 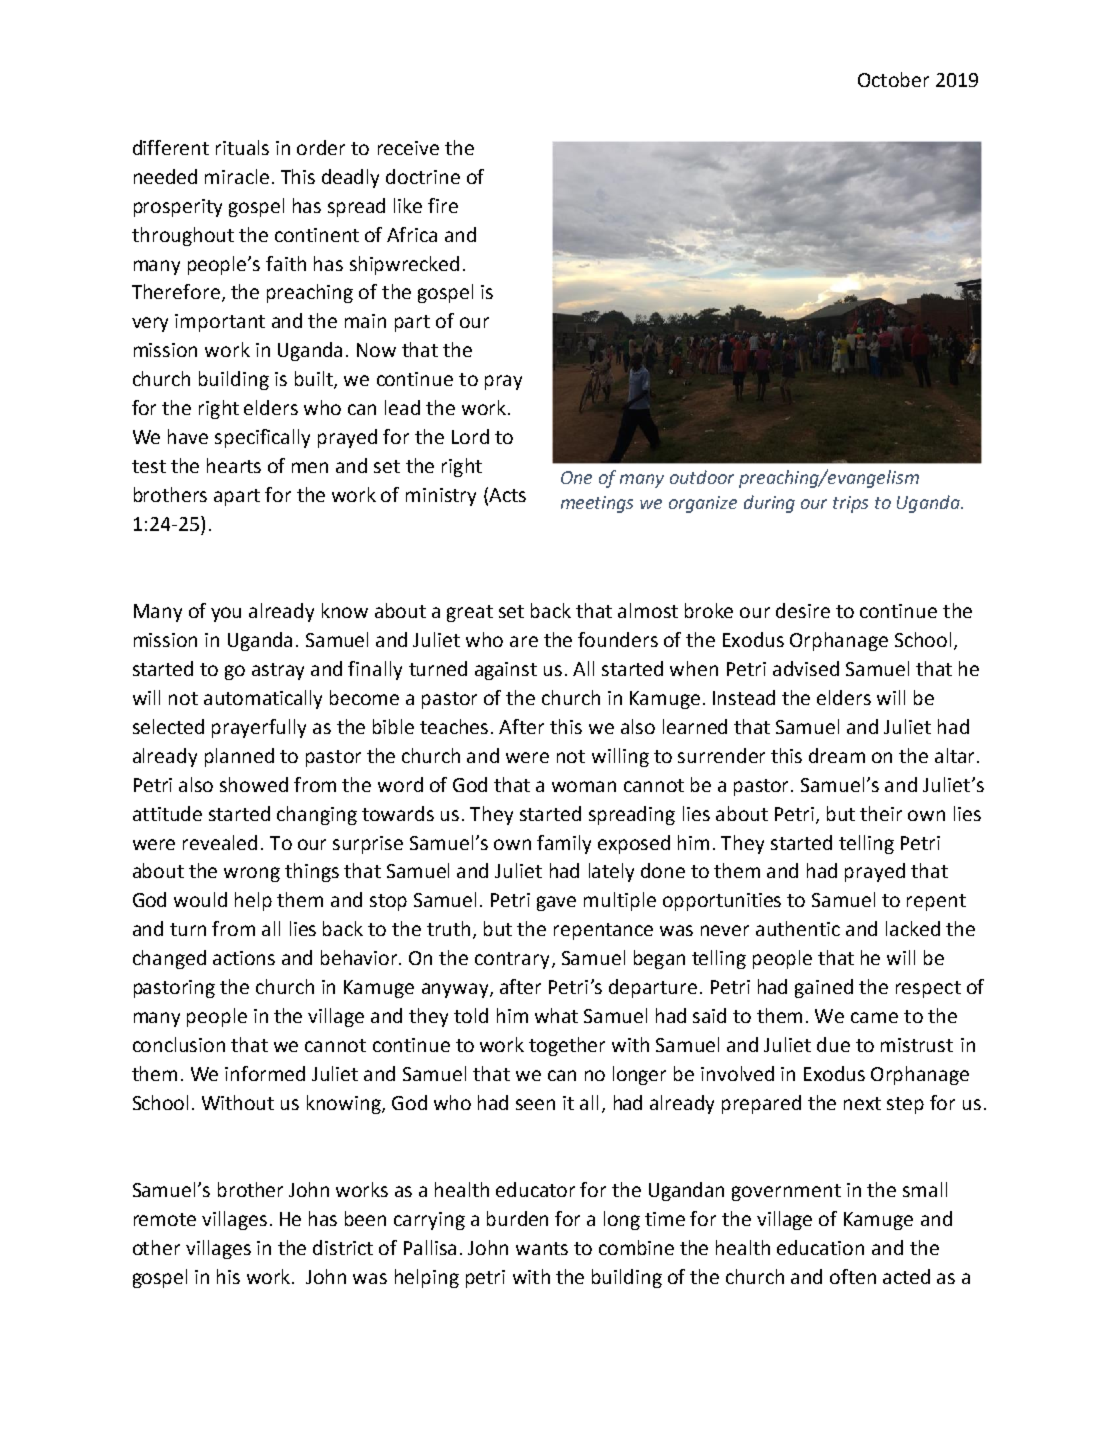 What do you see at coordinates (597, 504) in the screenshot?
I see `meetings` at bounding box center [597, 504].
